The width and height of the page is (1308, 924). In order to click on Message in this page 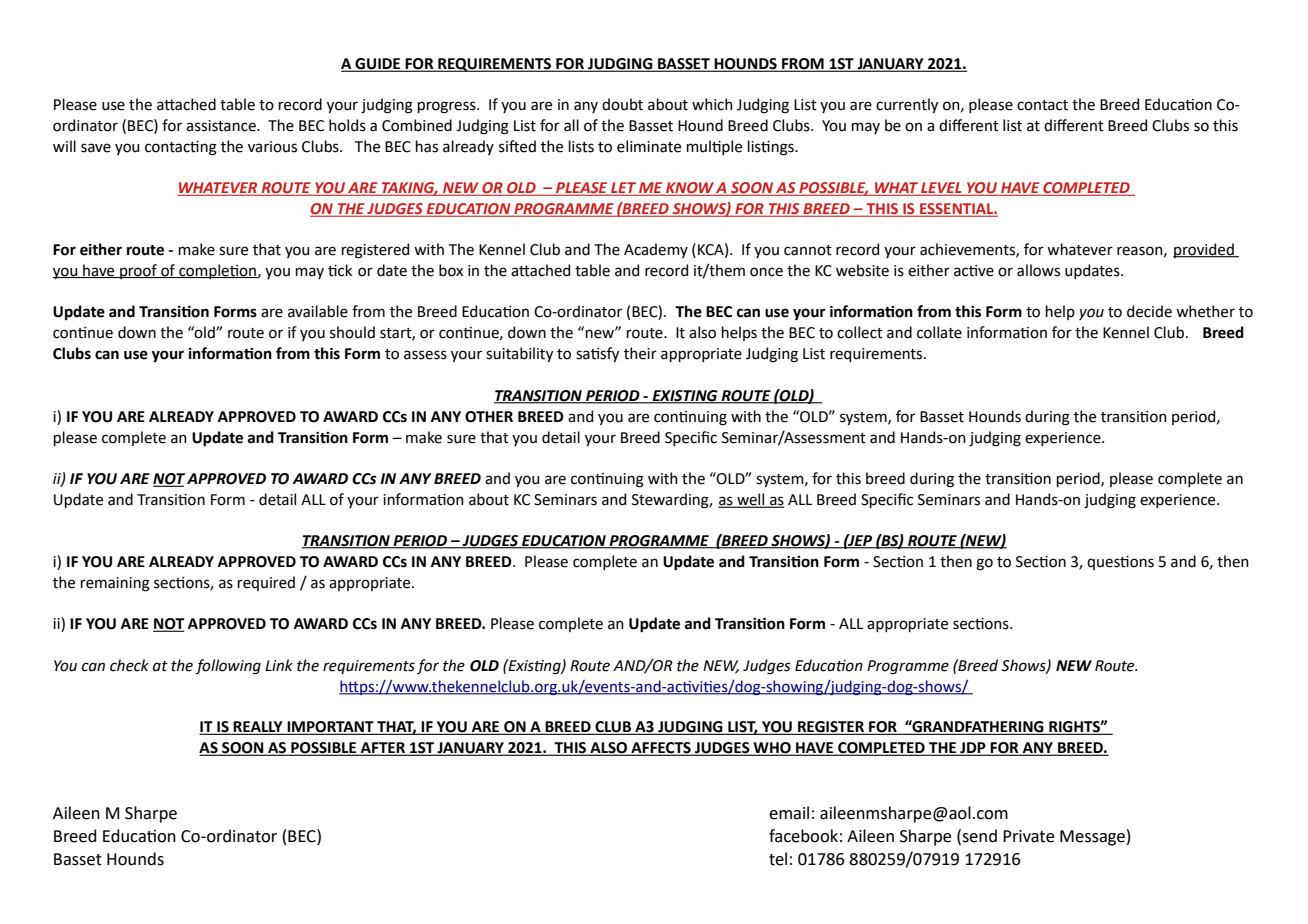, I will do `click(1092, 838)`.
